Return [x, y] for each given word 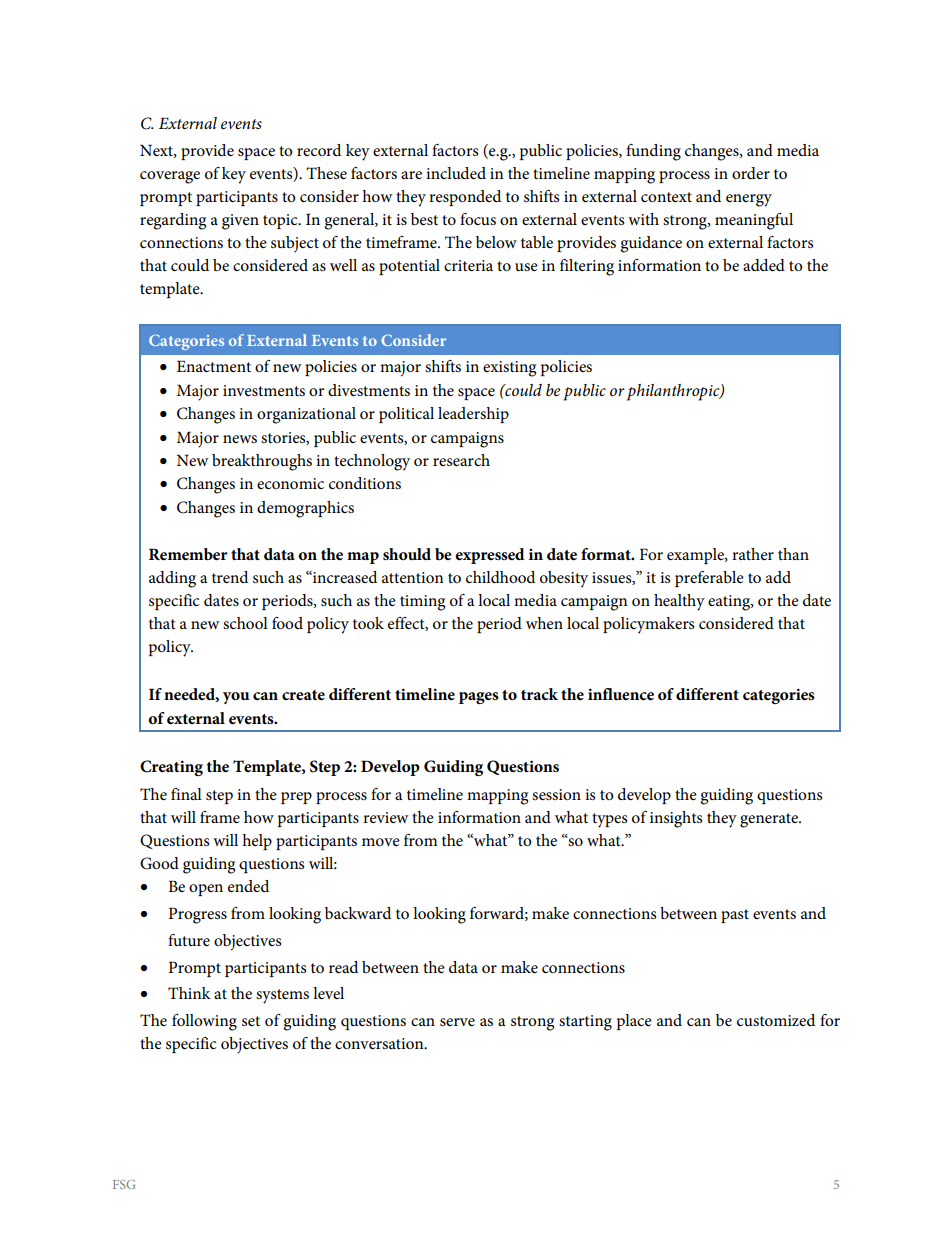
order [751, 173]
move [381, 842]
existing [509, 369]
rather [753, 554]
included [456, 173]
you [236, 698]
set [251, 1021]
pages [479, 698]
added [764, 265]
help [257, 842]
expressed [490, 556]
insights [676, 819]
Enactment [214, 366]
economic [290, 483]
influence [621, 694]
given [240, 222]
